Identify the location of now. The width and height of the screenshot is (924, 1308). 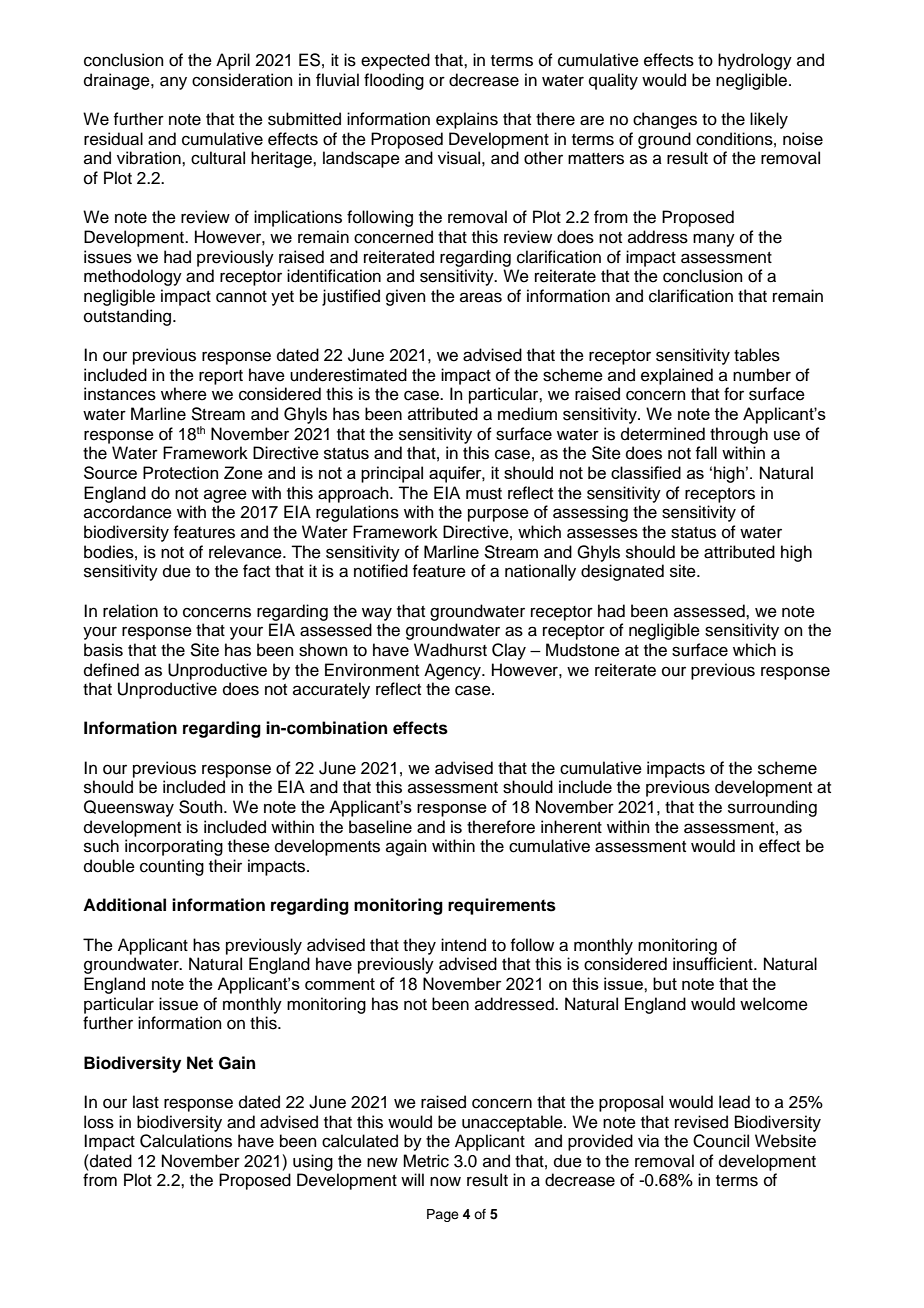
(445, 1181).
